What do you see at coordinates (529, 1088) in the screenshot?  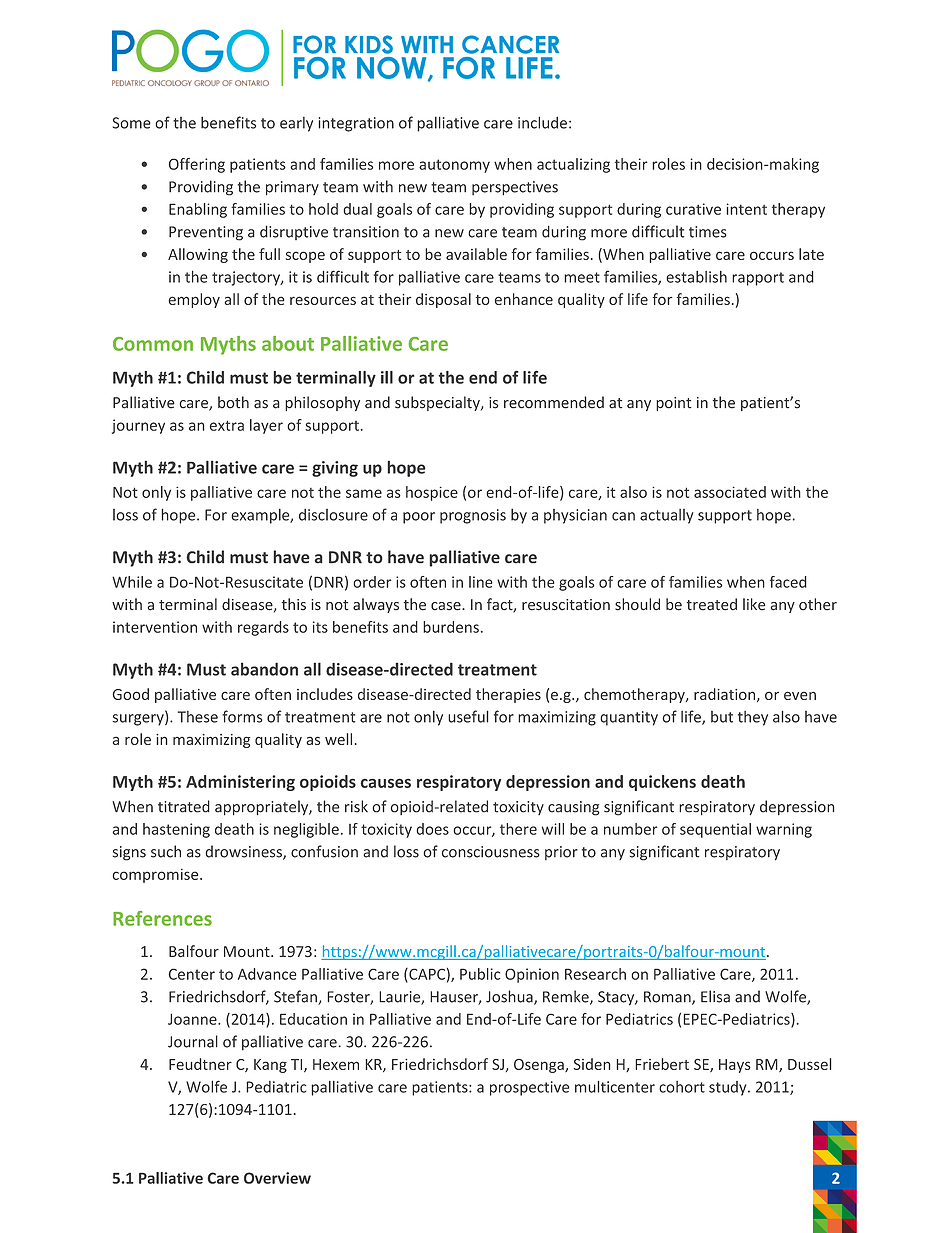 I see `prospective` at bounding box center [529, 1088].
